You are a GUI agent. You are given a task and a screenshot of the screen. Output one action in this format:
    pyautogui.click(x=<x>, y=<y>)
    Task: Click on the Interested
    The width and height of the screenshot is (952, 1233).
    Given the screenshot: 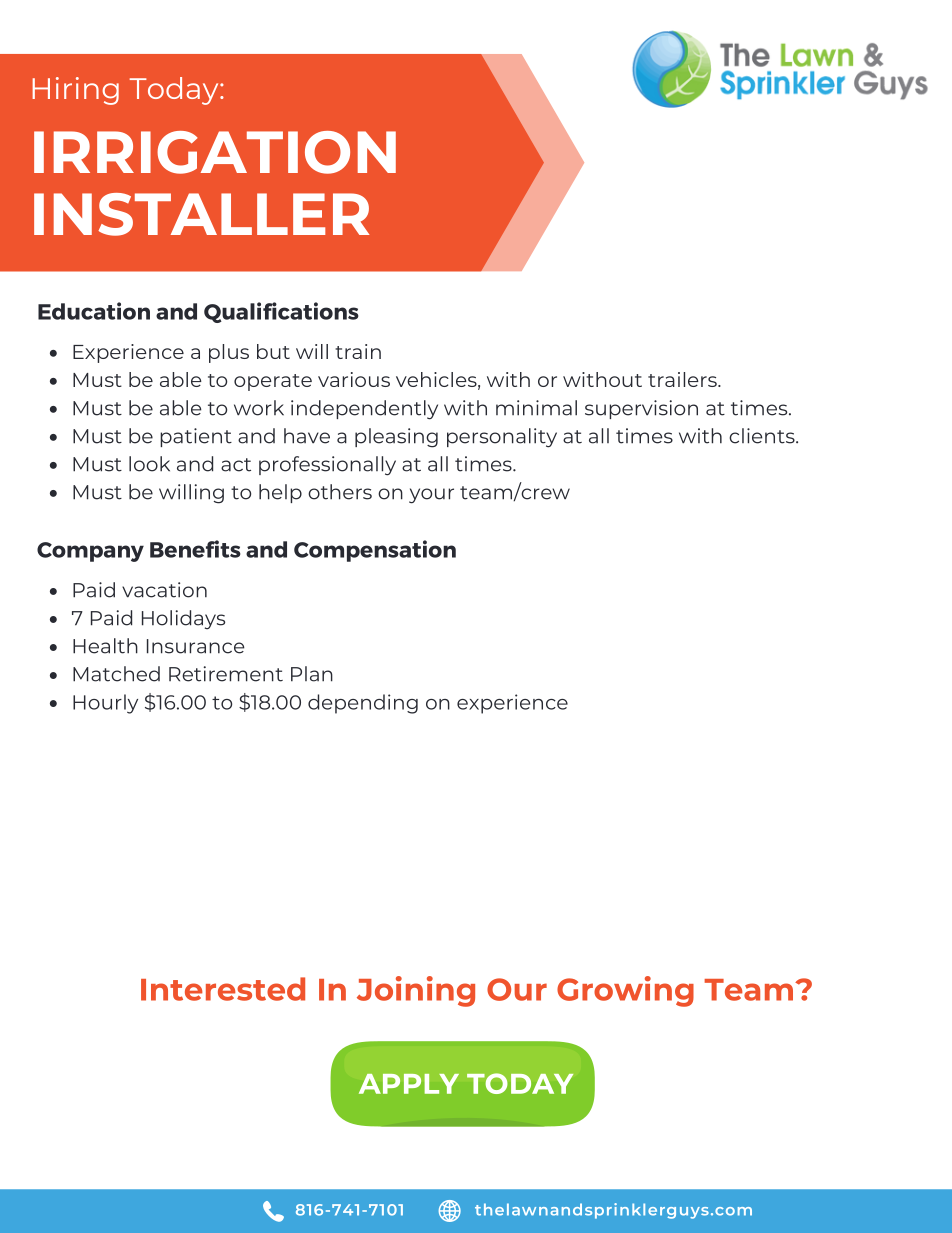 What is the action you would take?
    pyautogui.click(x=223, y=989)
